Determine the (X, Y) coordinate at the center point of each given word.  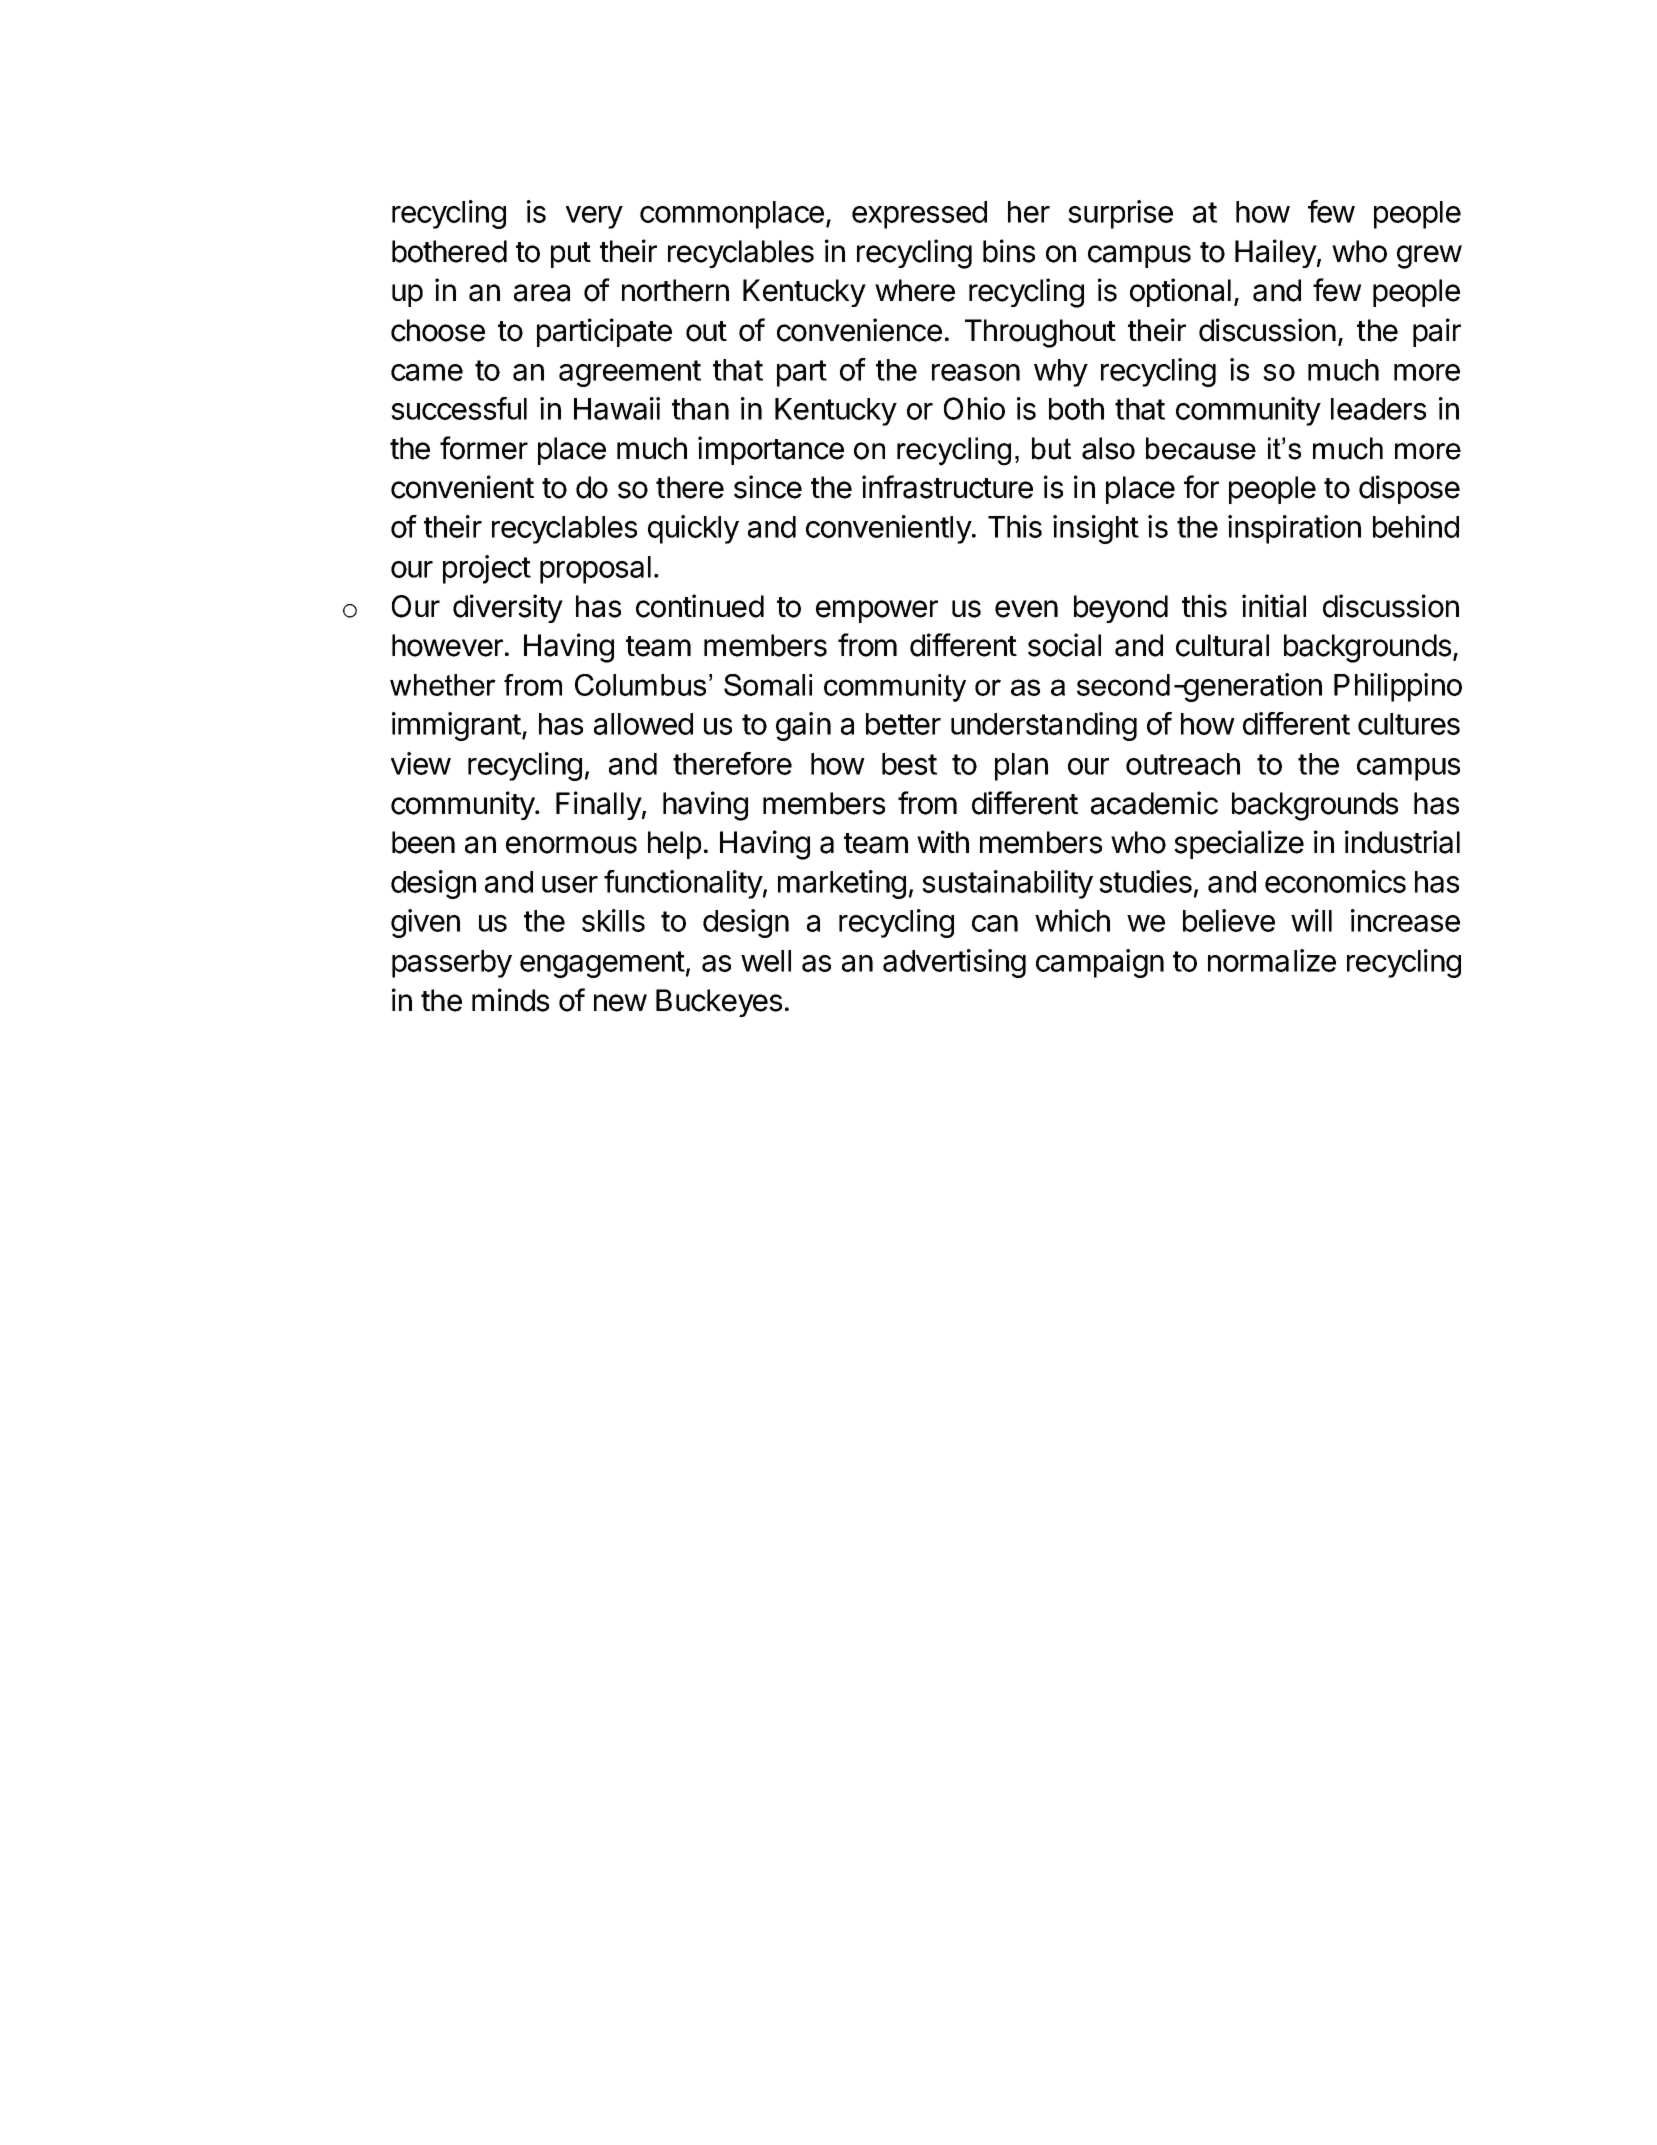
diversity (508, 608)
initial (1274, 606)
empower (877, 611)
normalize (1272, 960)
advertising (954, 963)
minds (510, 1000)
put (571, 255)
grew (1429, 257)
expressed (919, 215)
